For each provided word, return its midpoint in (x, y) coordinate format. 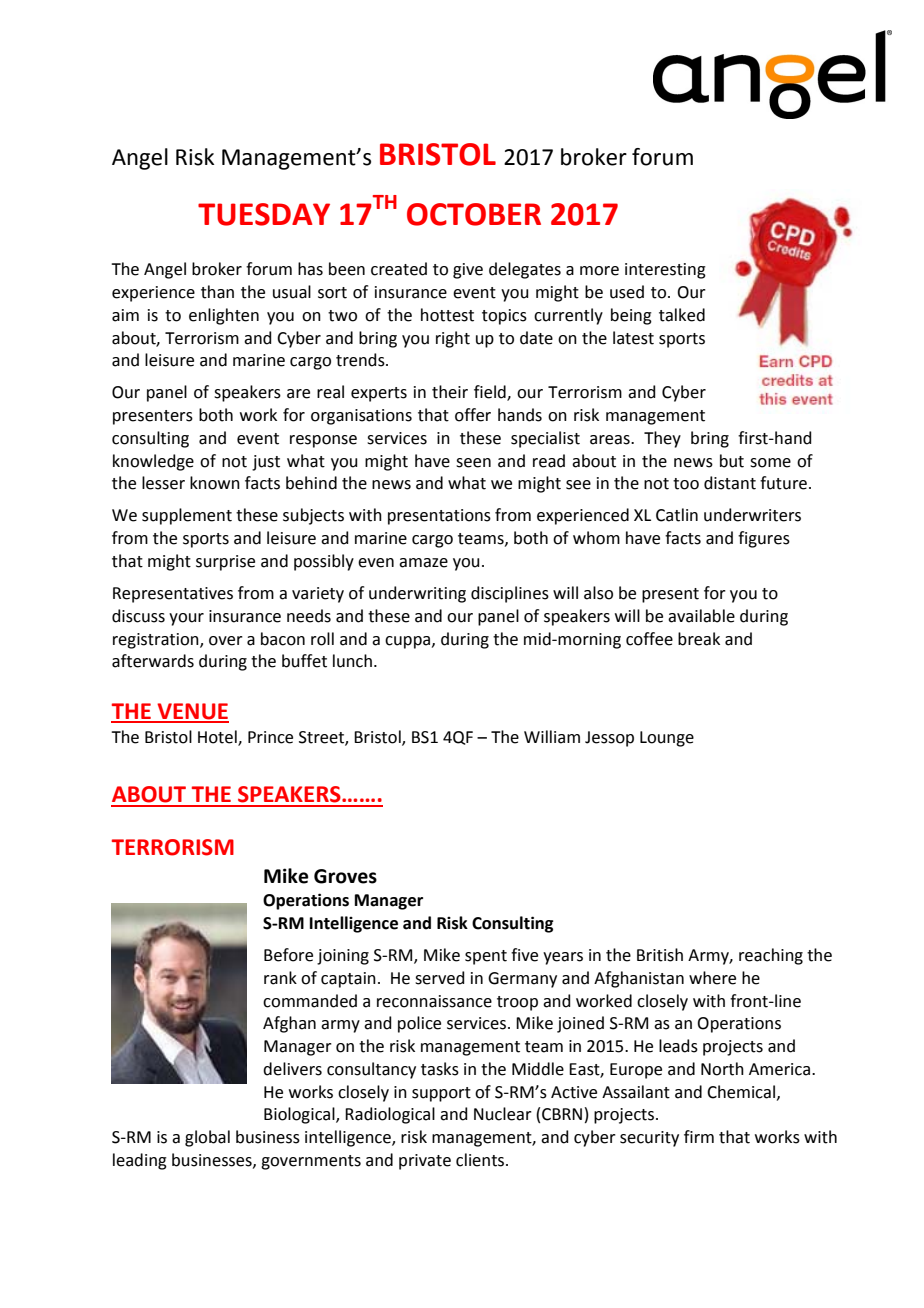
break (699, 639)
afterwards (153, 661)
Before (288, 955)
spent (486, 957)
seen (473, 463)
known (215, 483)
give (468, 271)
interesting (665, 271)
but (732, 461)
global (207, 1138)
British (660, 955)
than (217, 292)
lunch (352, 661)
